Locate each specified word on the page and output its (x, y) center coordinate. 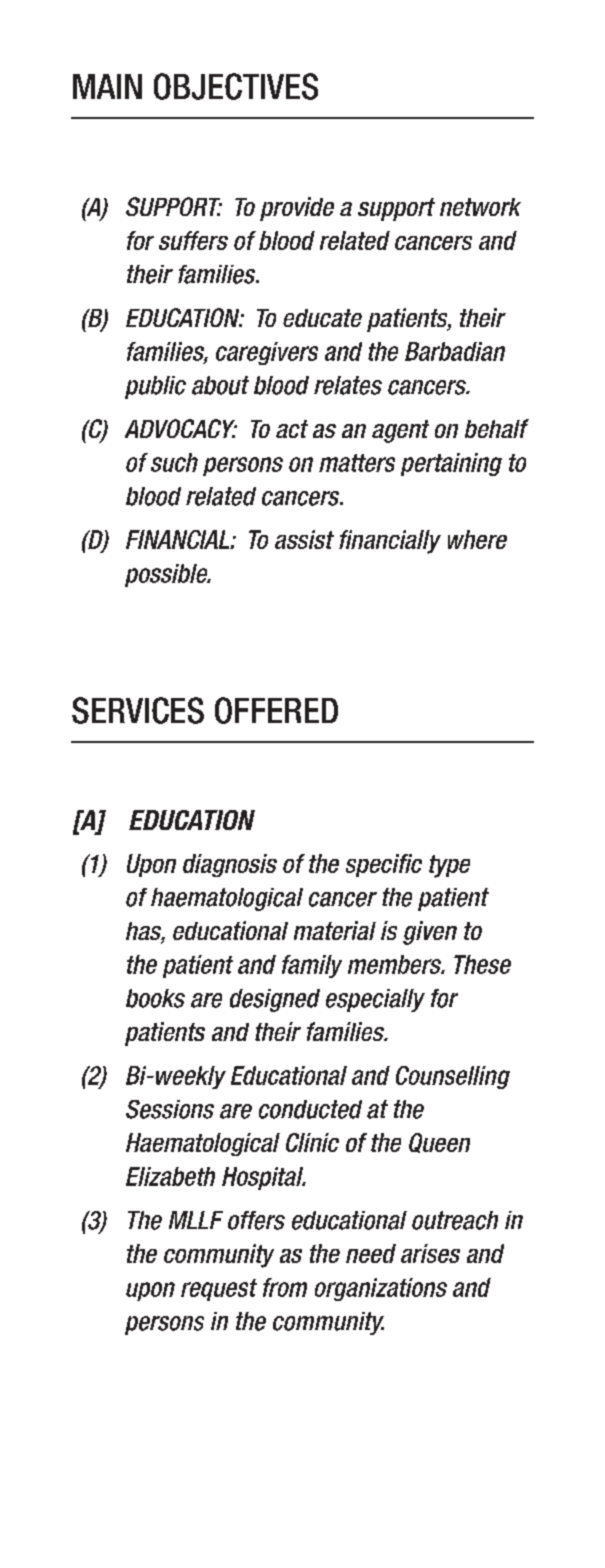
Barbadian (455, 351)
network (480, 207)
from (285, 1287)
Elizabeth (170, 1176)
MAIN (107, 86)
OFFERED (276, 710)
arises (430, 1253)
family (312, 966)
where (477, 539)
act (292, 429)
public (155, 387)
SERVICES (138, 710)
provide (297, 209)
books (155, 998)
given (430, 933)
